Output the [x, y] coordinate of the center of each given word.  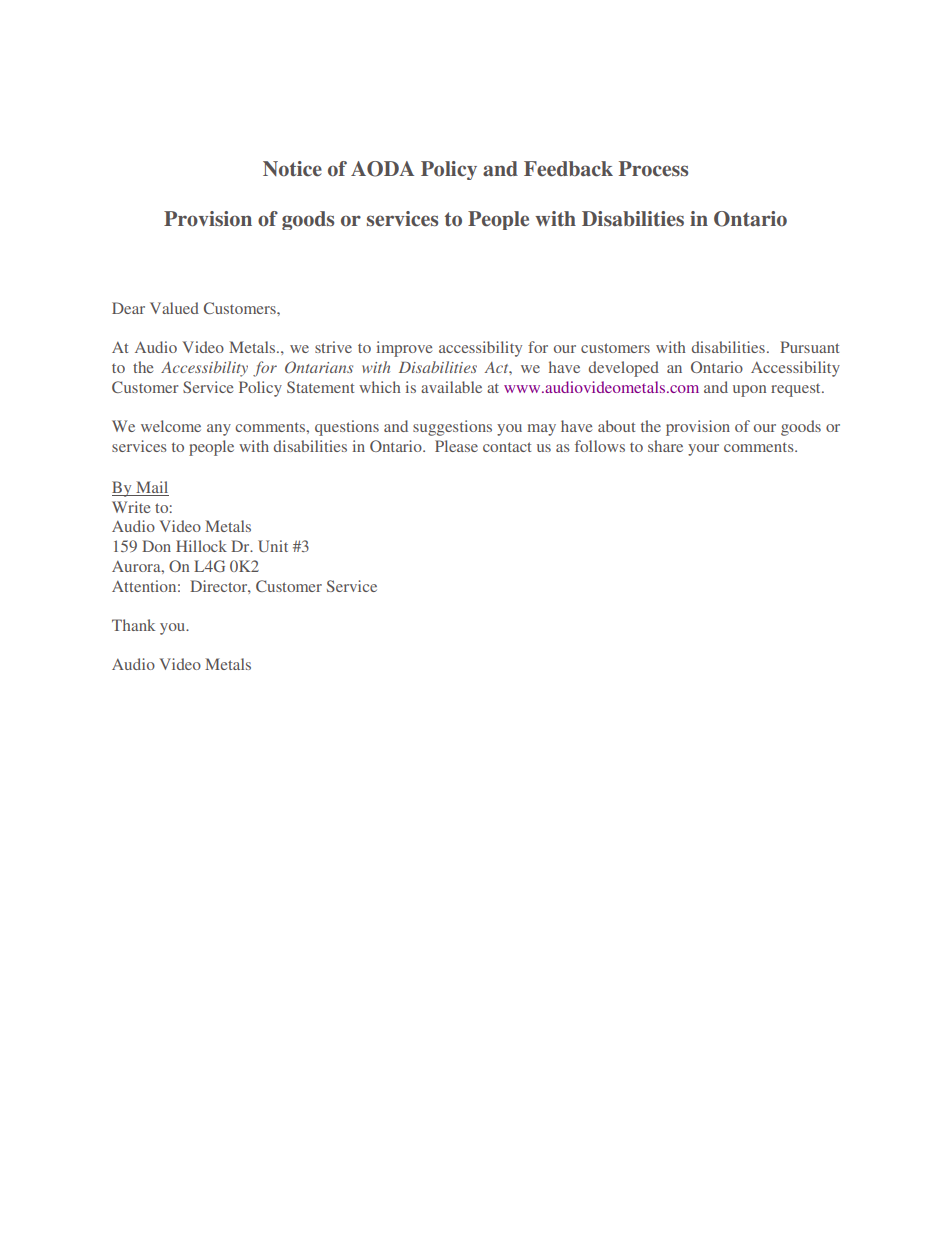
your [703, 450]
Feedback [568, 169]
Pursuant [809, 347]
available [451, 387]
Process [653, 169]
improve [404, 349]
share [665, 446]
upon [749, 391]
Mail [151, 488]
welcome [171, 426]
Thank [133, 625]
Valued [174, 308]
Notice [292, 169]
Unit [273, 546]
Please [456, 446]
